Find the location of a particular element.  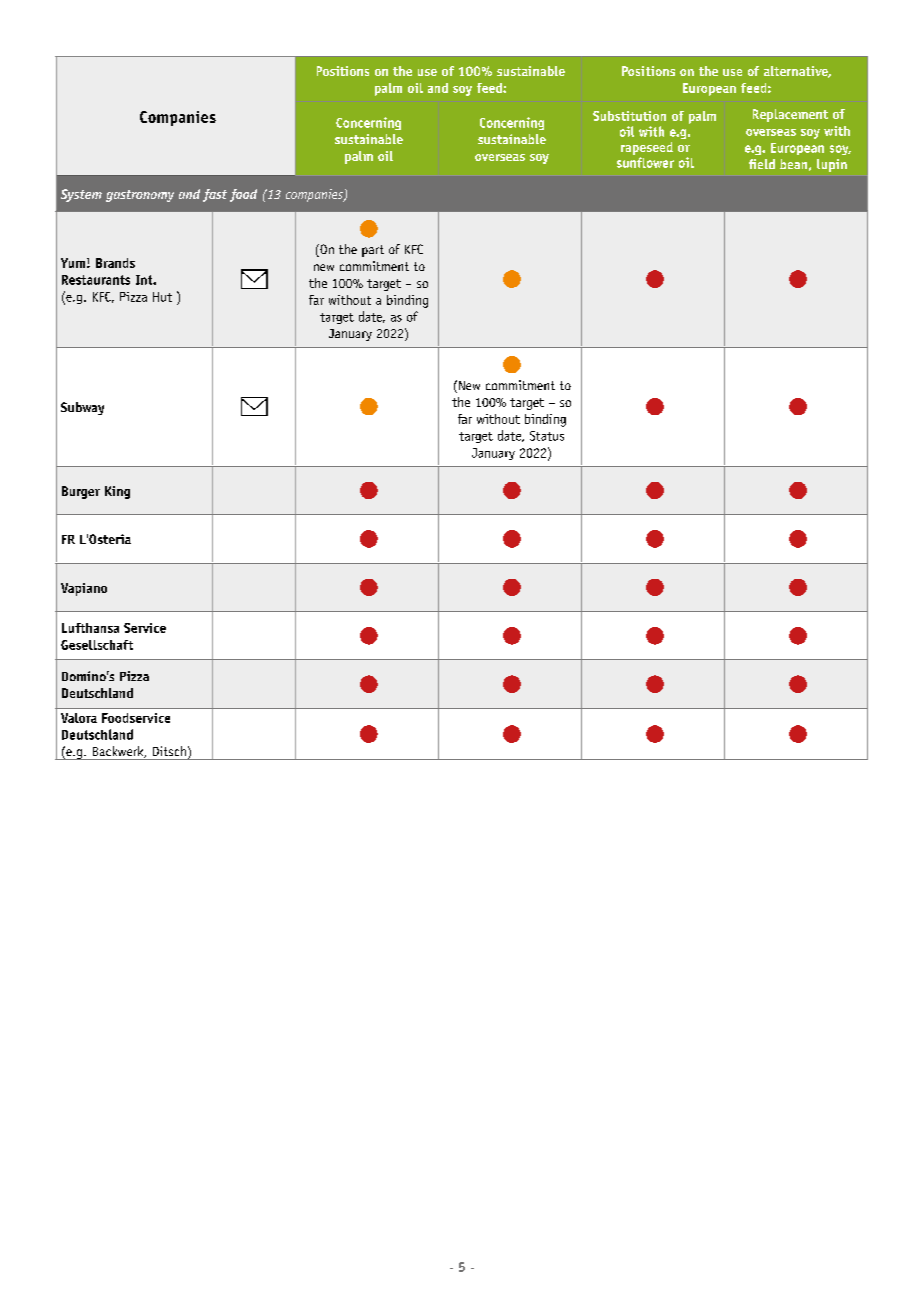

Gesellschaft is located at coordinates (97, 645).
